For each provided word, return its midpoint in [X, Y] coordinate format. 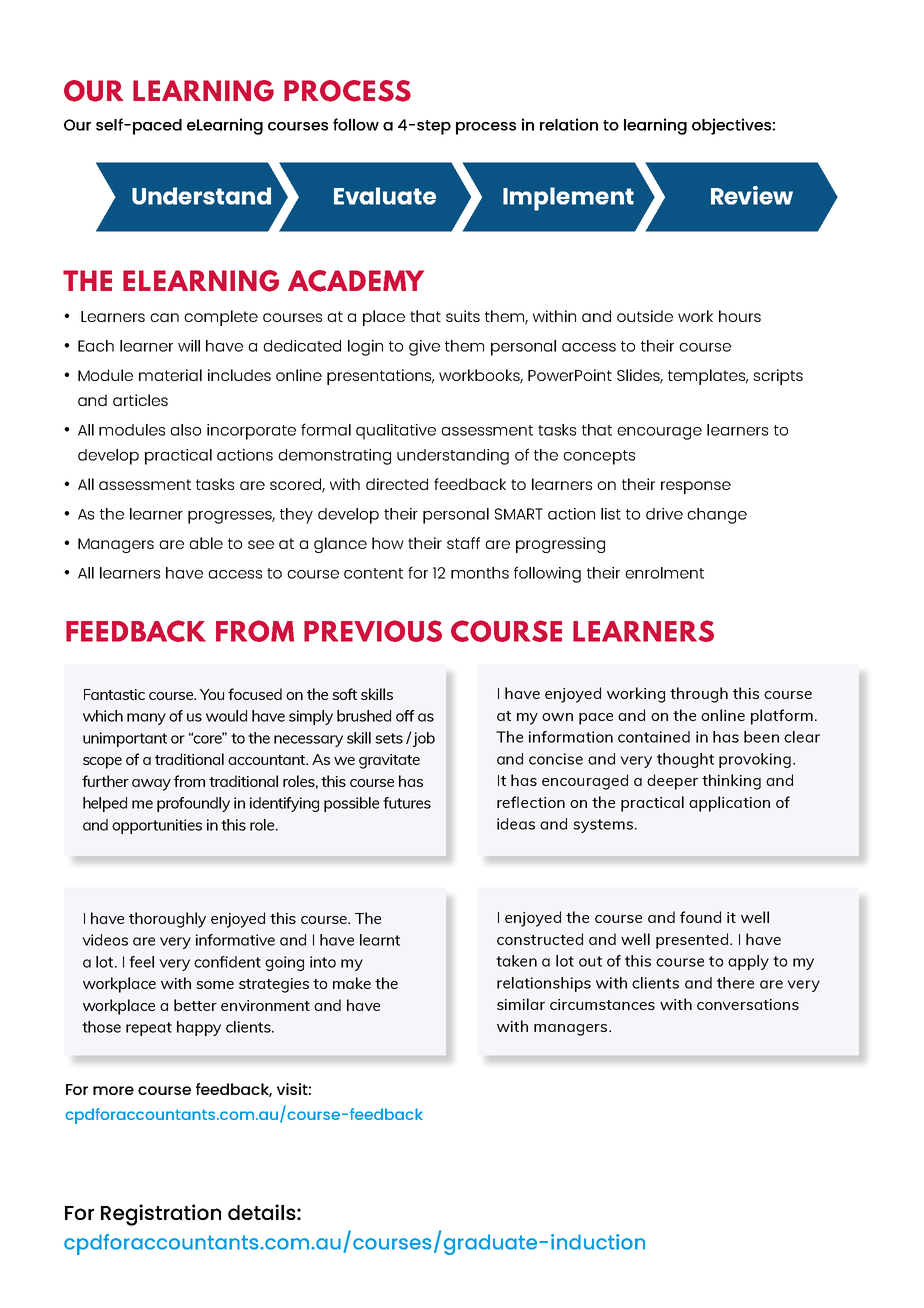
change [717, 516]
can [164, 317]
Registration [161, 1215]
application [729, 804]
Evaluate [385, 196]
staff [463, 543]
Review [752, 195]
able [206, 543]
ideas [516, 824]
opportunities [157, 826]
